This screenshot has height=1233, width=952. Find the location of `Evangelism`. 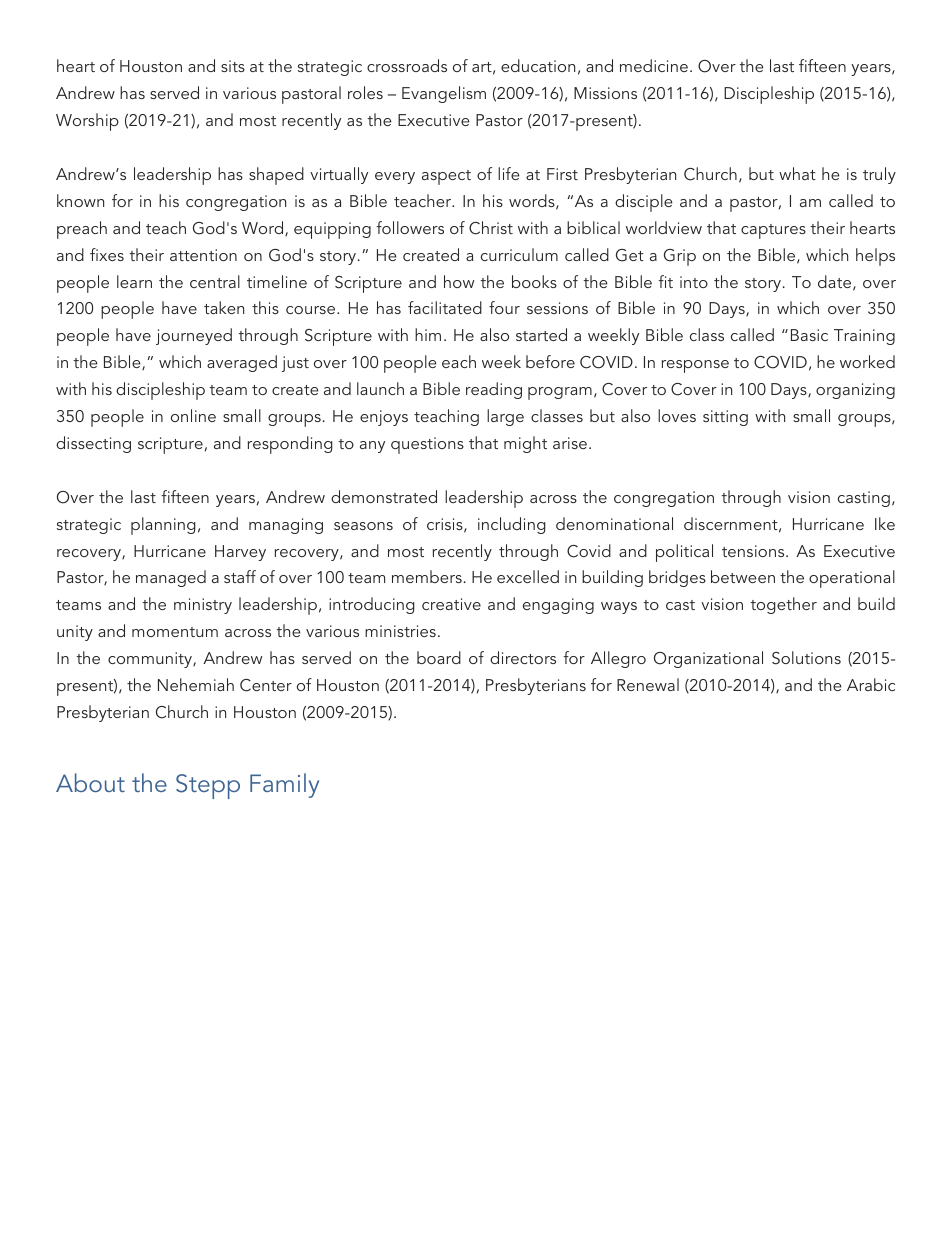

Evangelism is located at coordinates (444, 94).
